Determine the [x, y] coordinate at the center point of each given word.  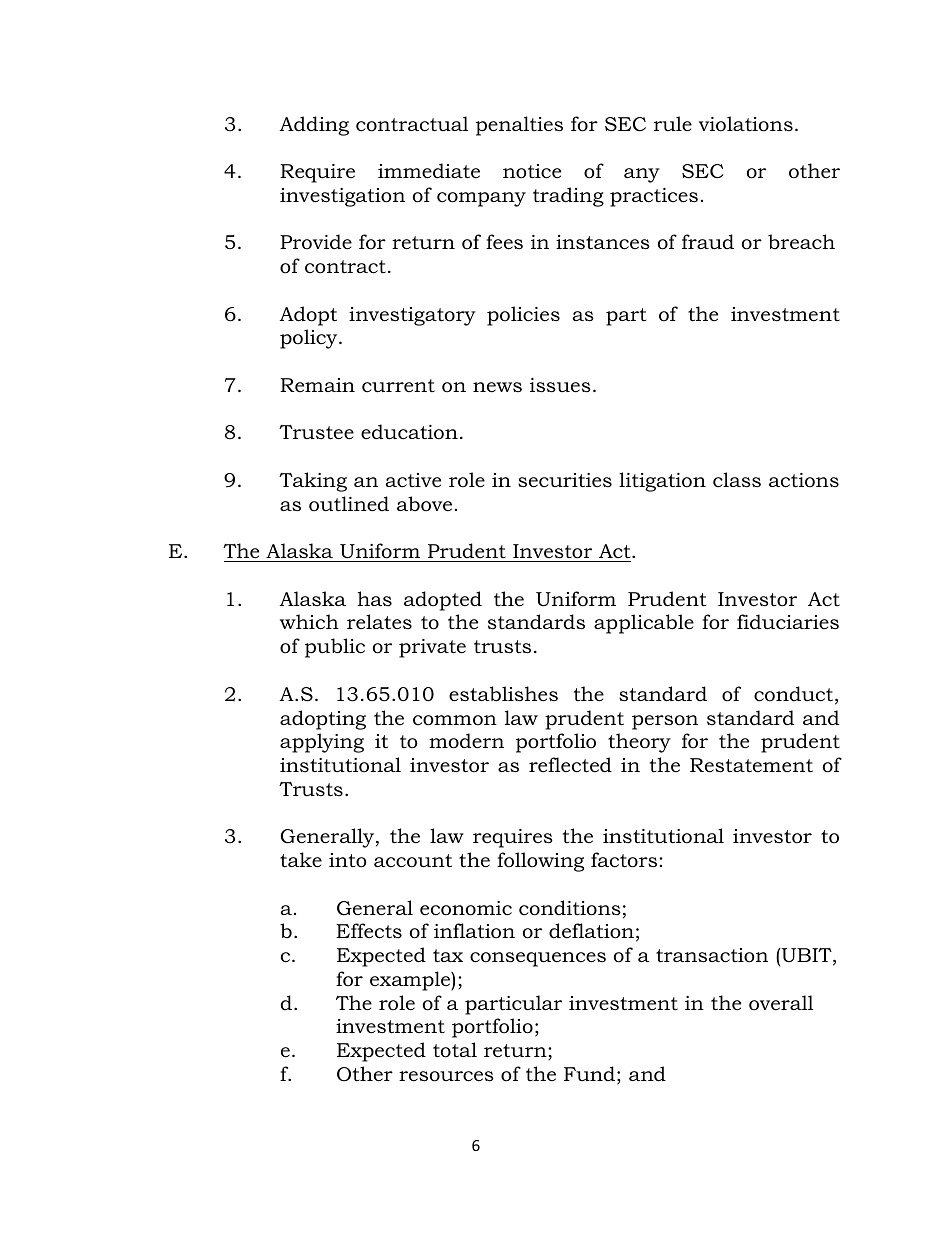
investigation [342, 197]
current [398, 386]
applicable [644, 624]
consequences [538, 959]
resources [446, 1076]
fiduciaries [788, 622]
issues [560, 385]
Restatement [751, 765]
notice [532, 171]
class [737, 480]
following [540, 862]
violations [746, 124]
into [348, 860]
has [374, 598]
